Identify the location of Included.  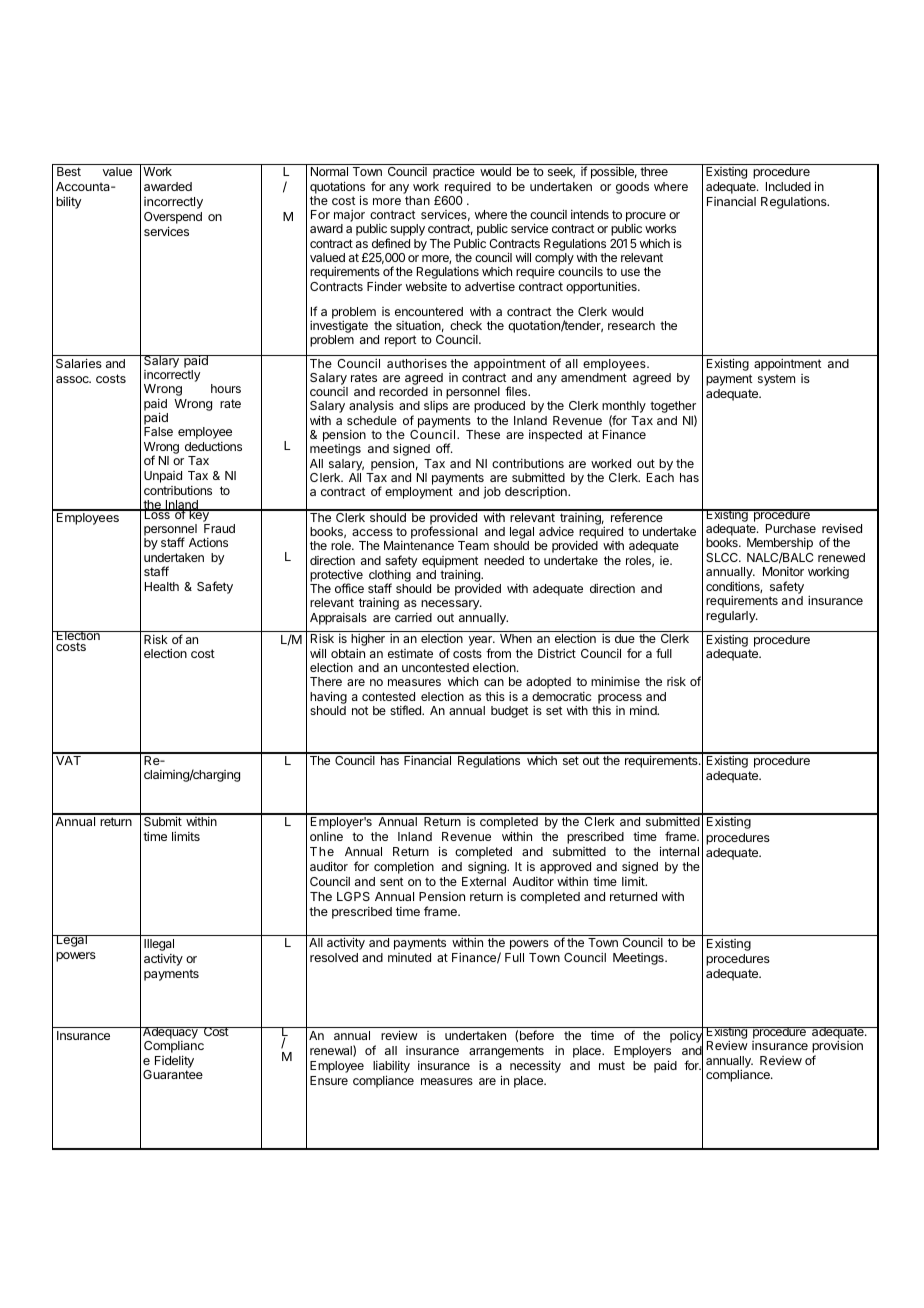
(788, 186).
